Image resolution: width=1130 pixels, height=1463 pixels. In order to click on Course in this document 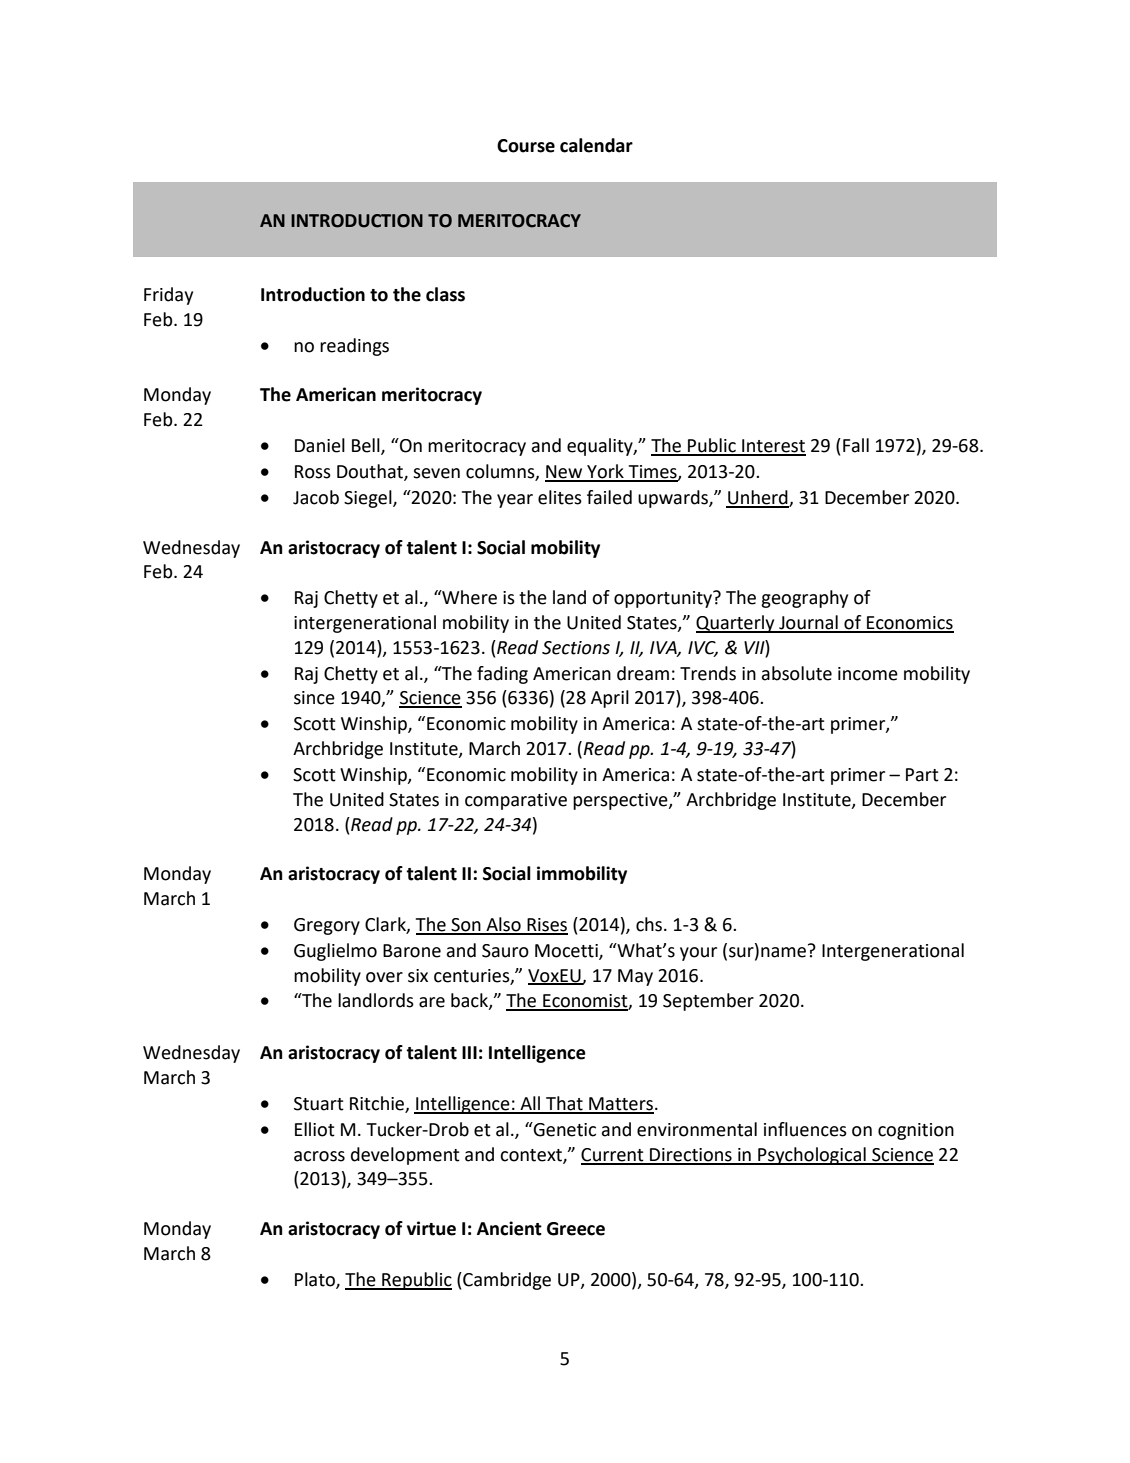, I will do `click(526, 146)`.
